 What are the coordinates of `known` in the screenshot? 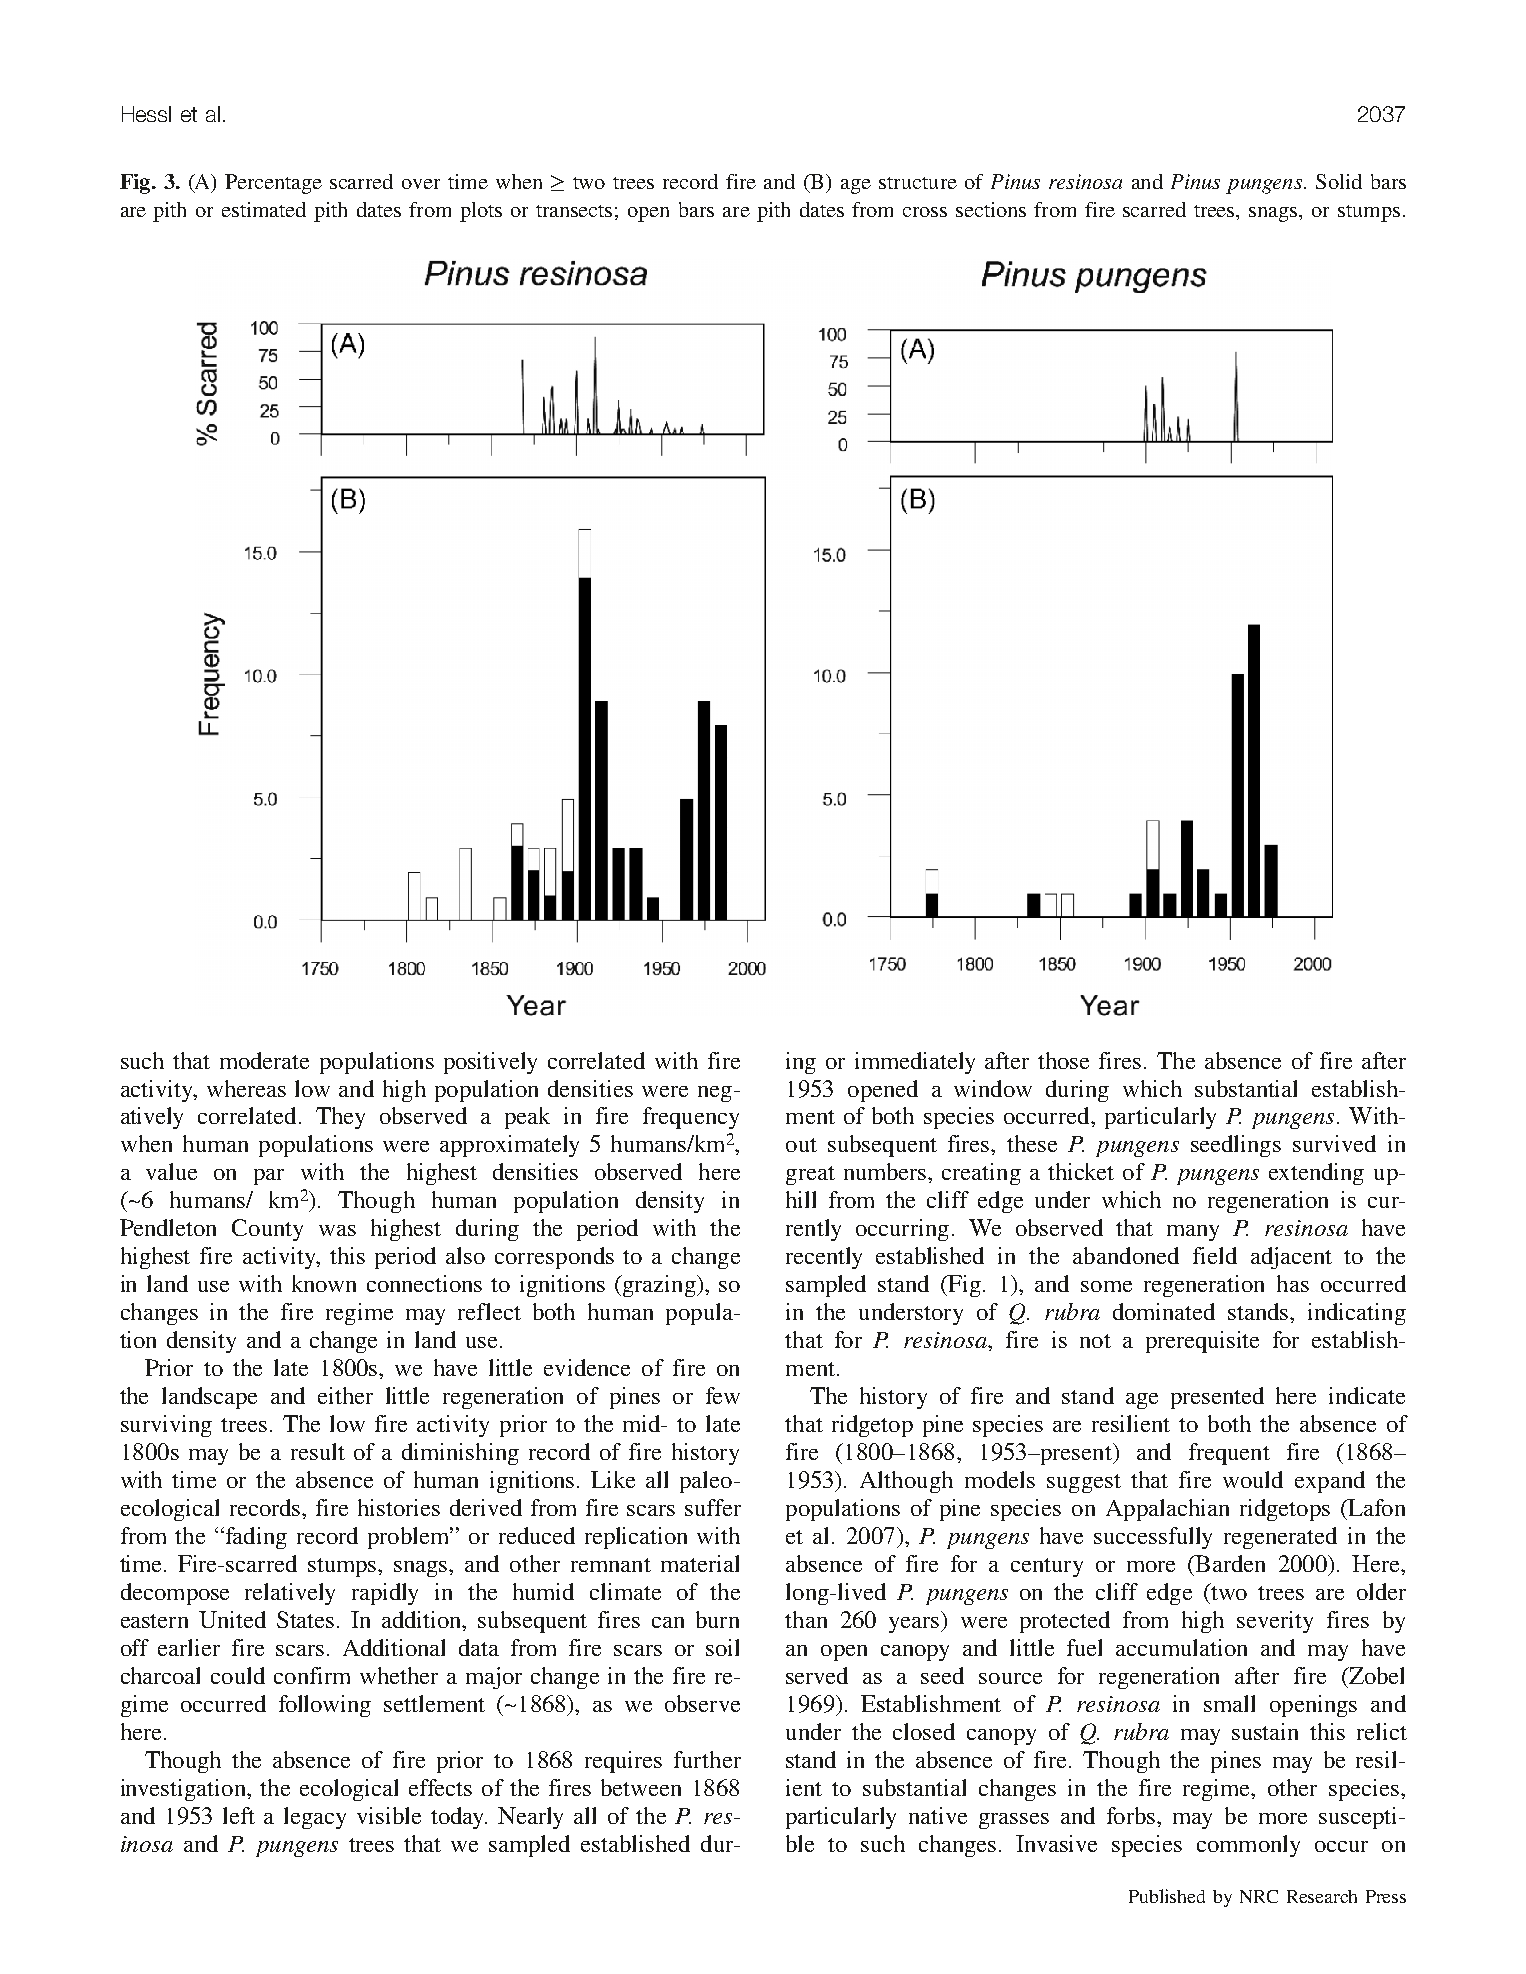 It's located at (324, 1283).
